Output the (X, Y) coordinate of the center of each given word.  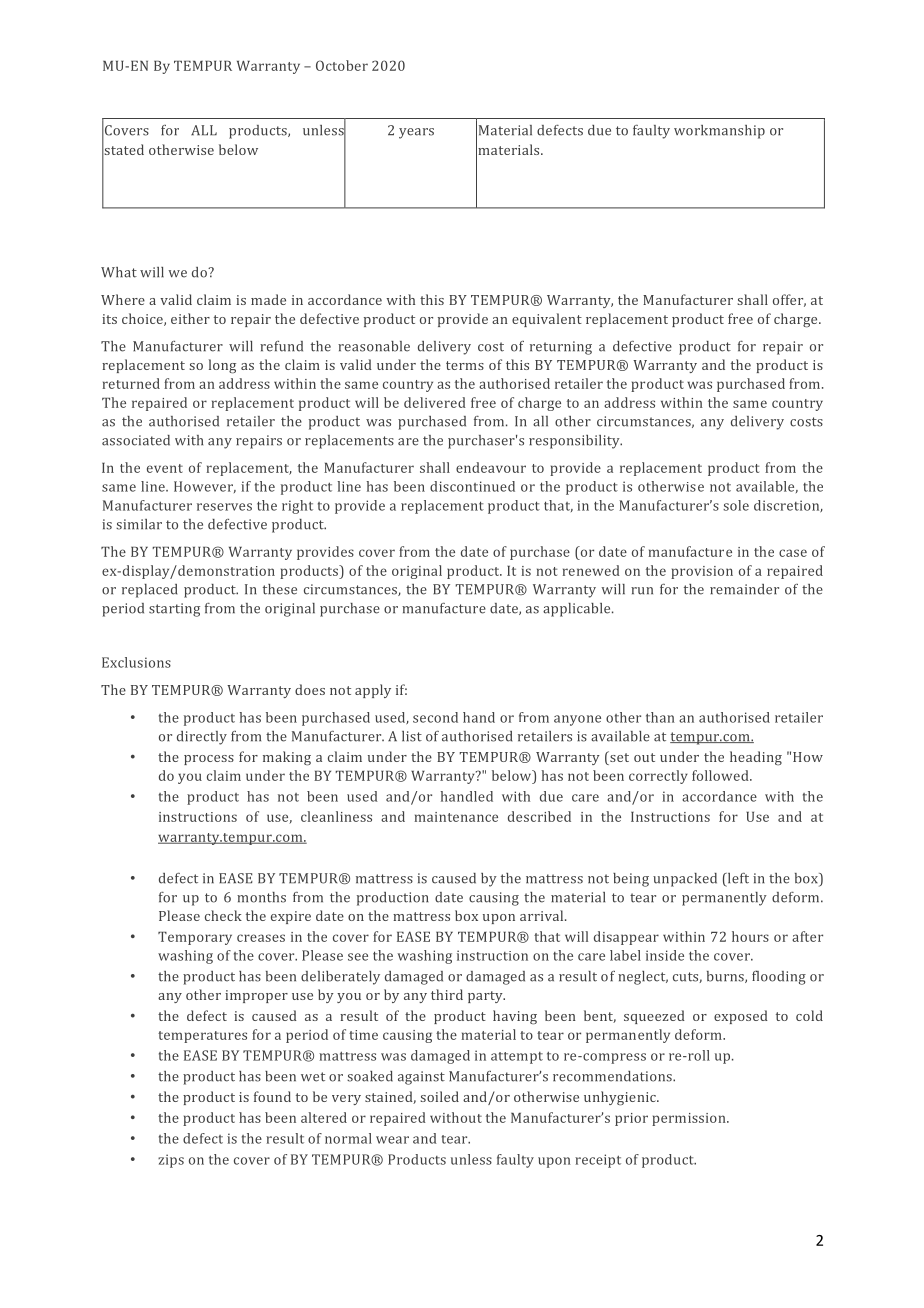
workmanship (719, 132)
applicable (578, 610)
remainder (744, 589)
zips (171, 1161)
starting (174, 610)
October (342, 65)
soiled (439, 1096)
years (416, 133)
